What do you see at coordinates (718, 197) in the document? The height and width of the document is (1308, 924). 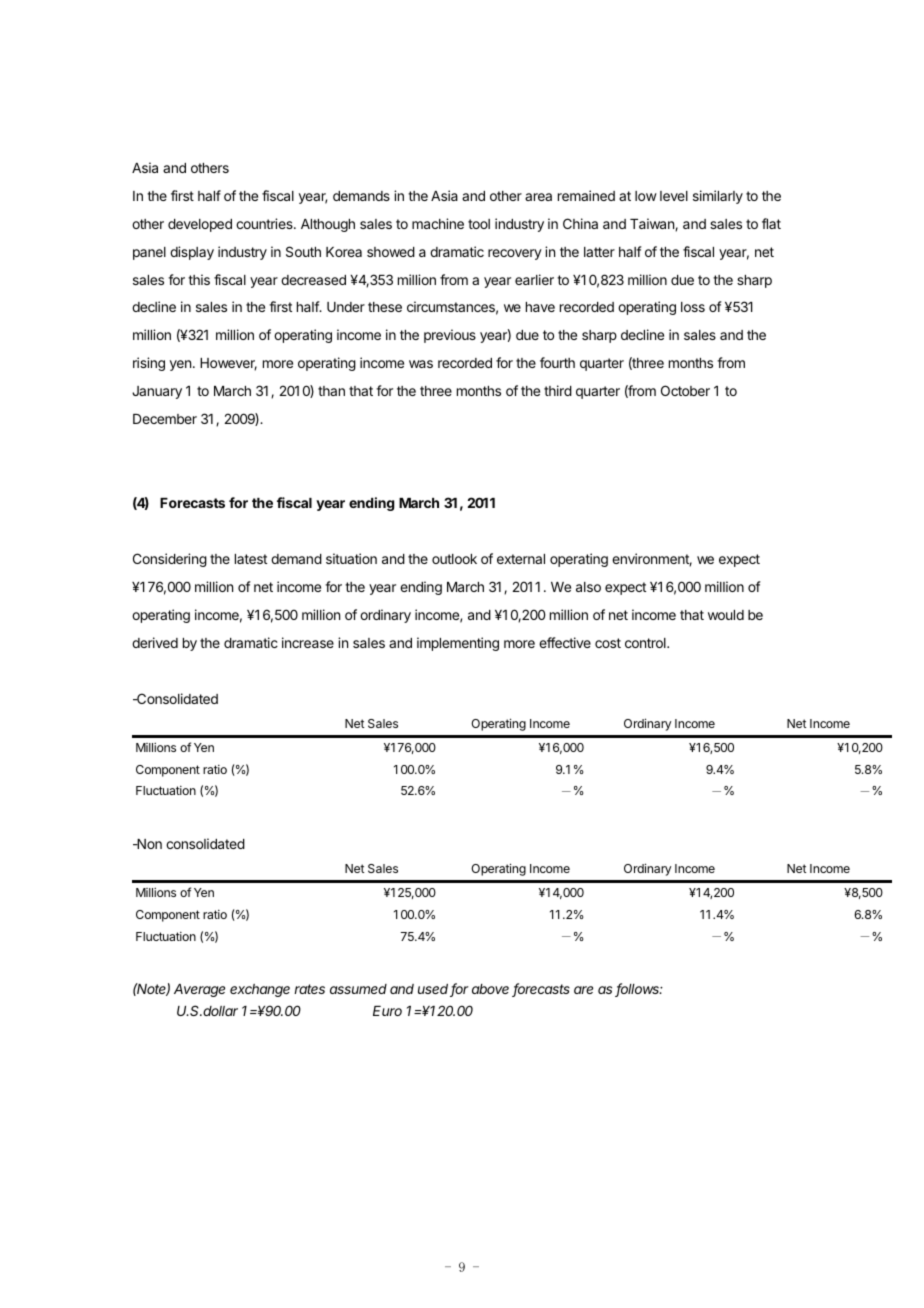 I see `similarly` at bounding box center [718, 197].
